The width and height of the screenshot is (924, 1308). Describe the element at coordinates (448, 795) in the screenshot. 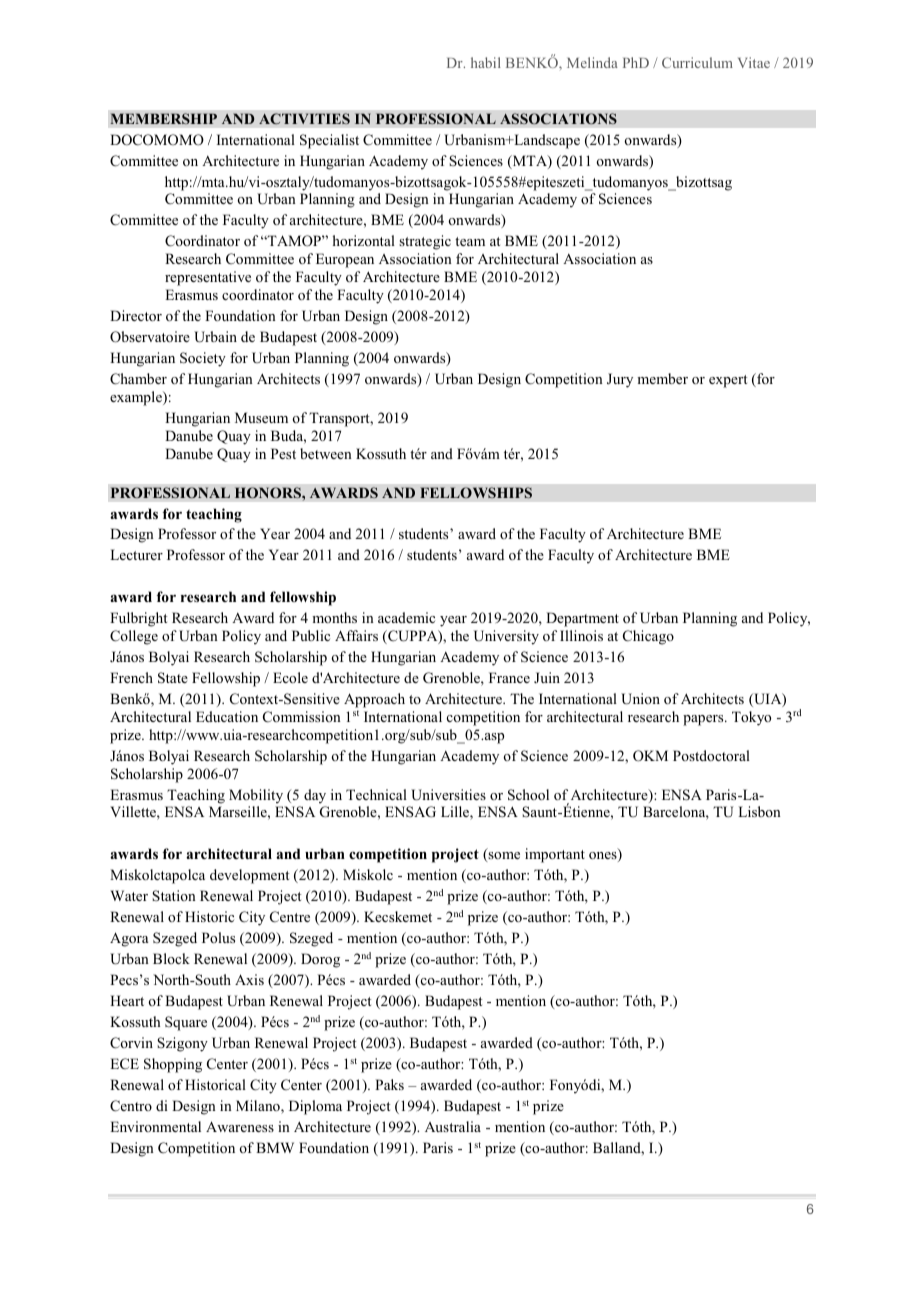

I see `Universities` at that location.
